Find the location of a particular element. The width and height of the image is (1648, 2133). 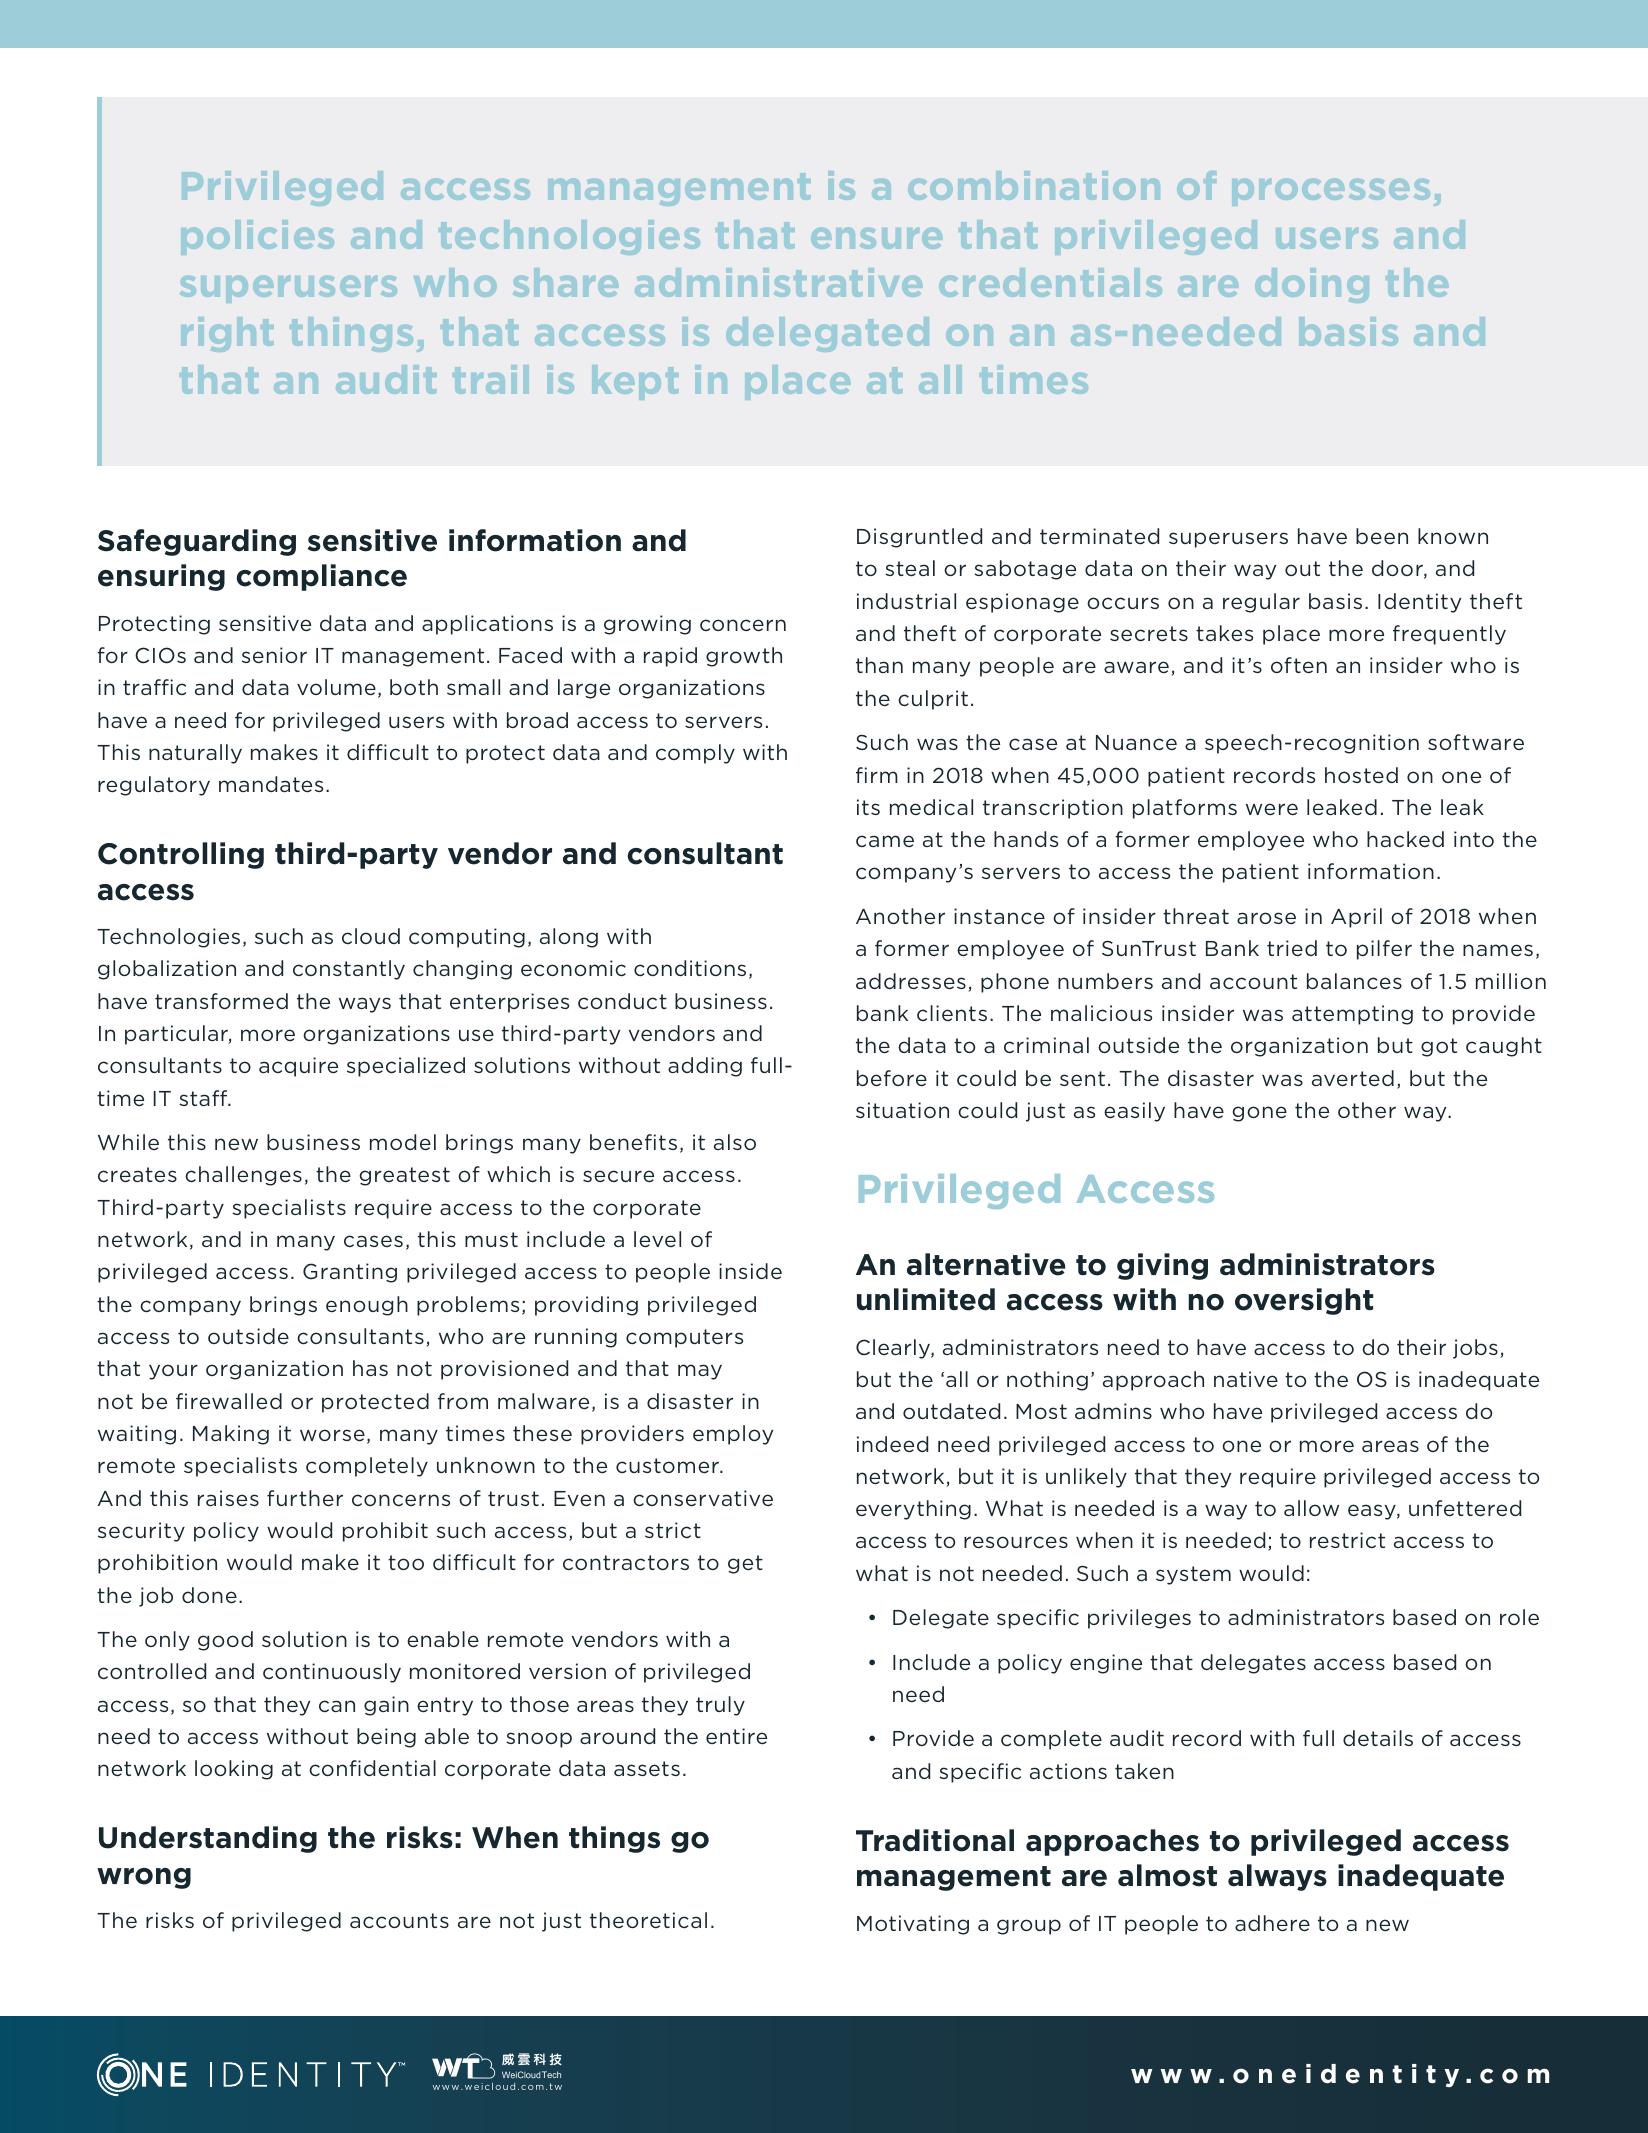

transformed is located at coordinates (221, 1001).
